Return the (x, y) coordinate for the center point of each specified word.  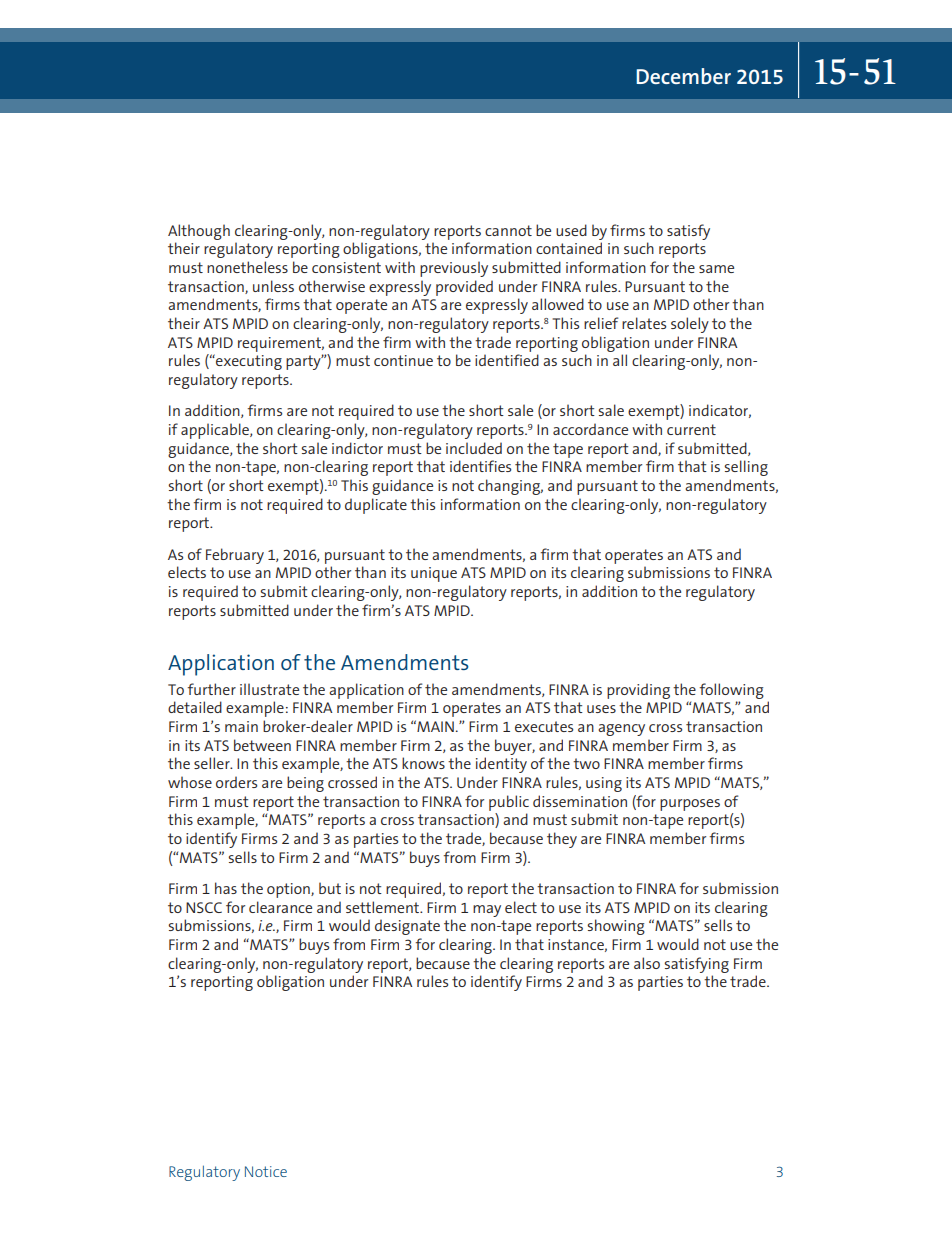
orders (236, 782)
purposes (690, 805)
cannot (508, 230)
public (509, 803)
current (691, 429)
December (683, 76)
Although (199, 232)
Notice (266, 1171)
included (474, 448)
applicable (216, 431)
